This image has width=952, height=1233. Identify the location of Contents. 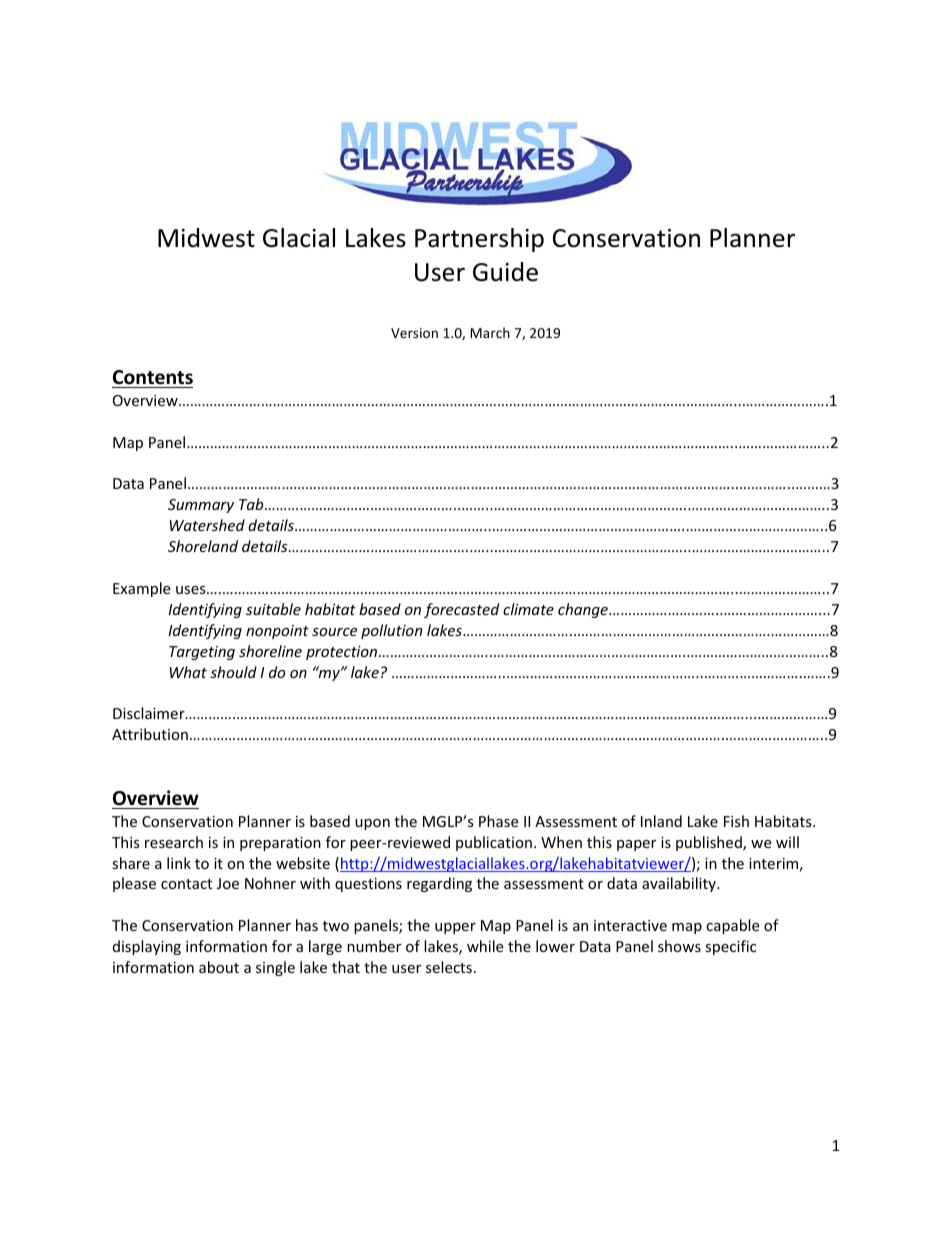
(153, 377).
